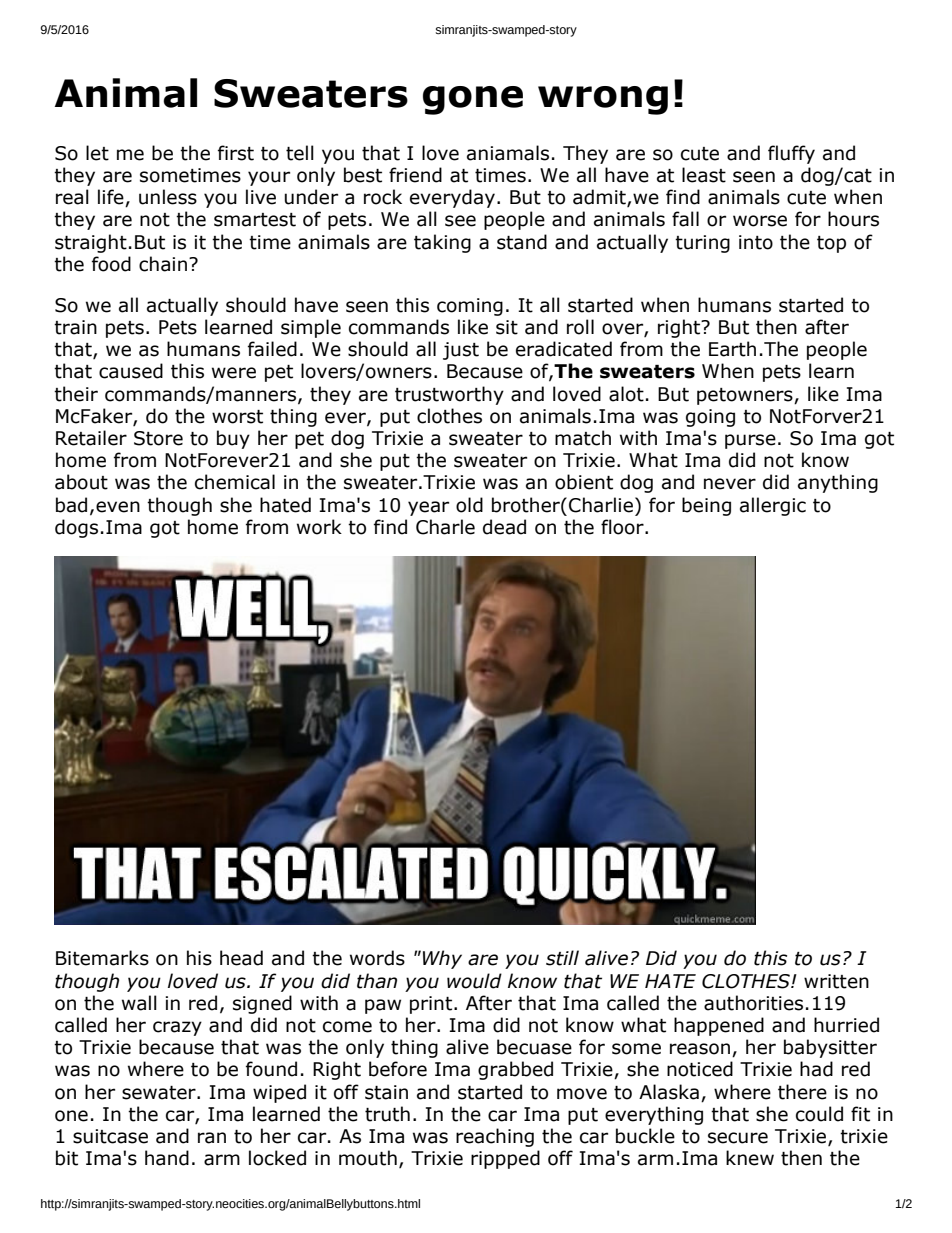 This page has width=952, height=1233. What do you see at coordinates (773, 506) in the page?
I see `allergic` at bounding box center [773, 506].
